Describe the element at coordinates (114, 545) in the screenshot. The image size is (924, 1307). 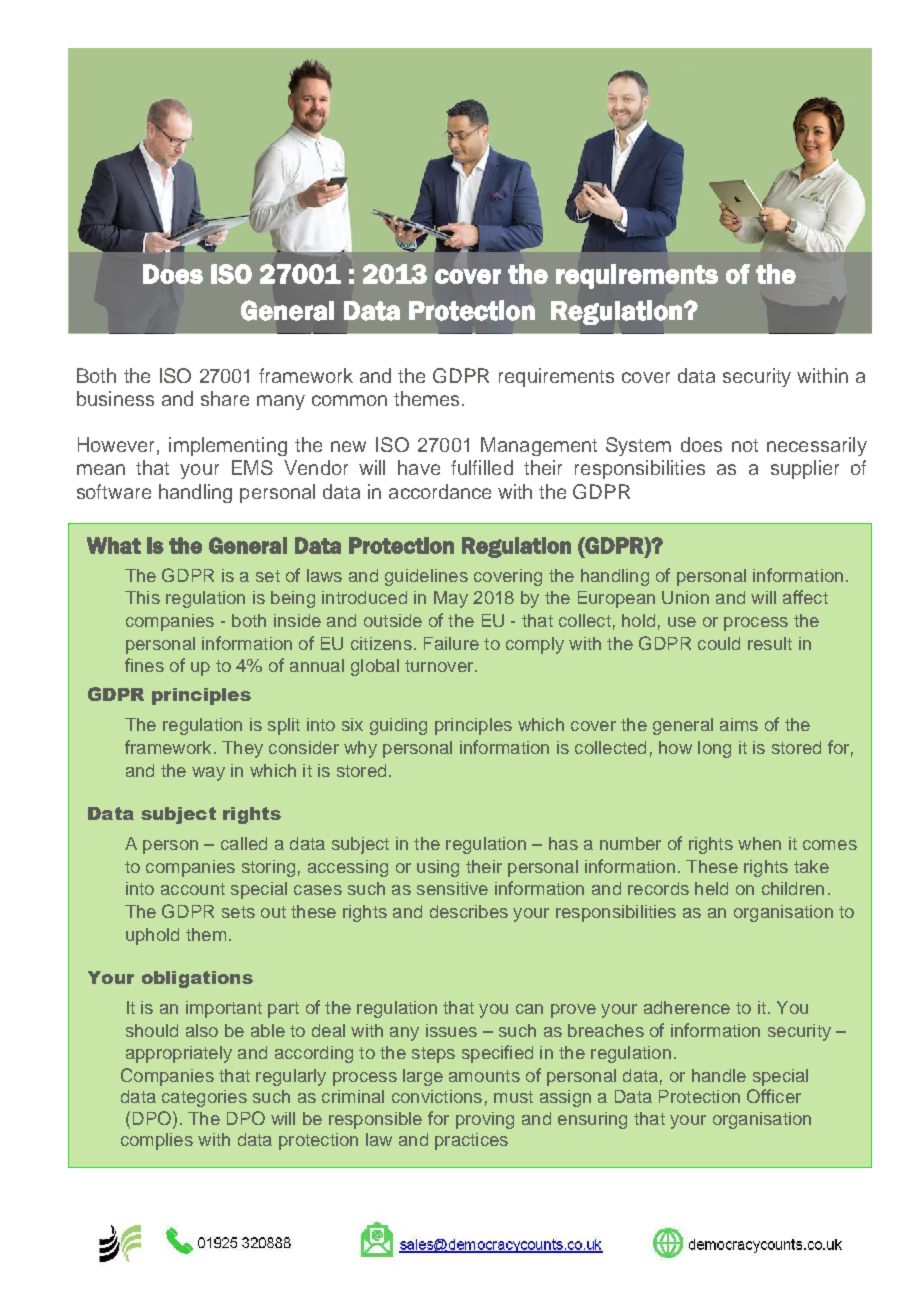
I see `What` at that location.
